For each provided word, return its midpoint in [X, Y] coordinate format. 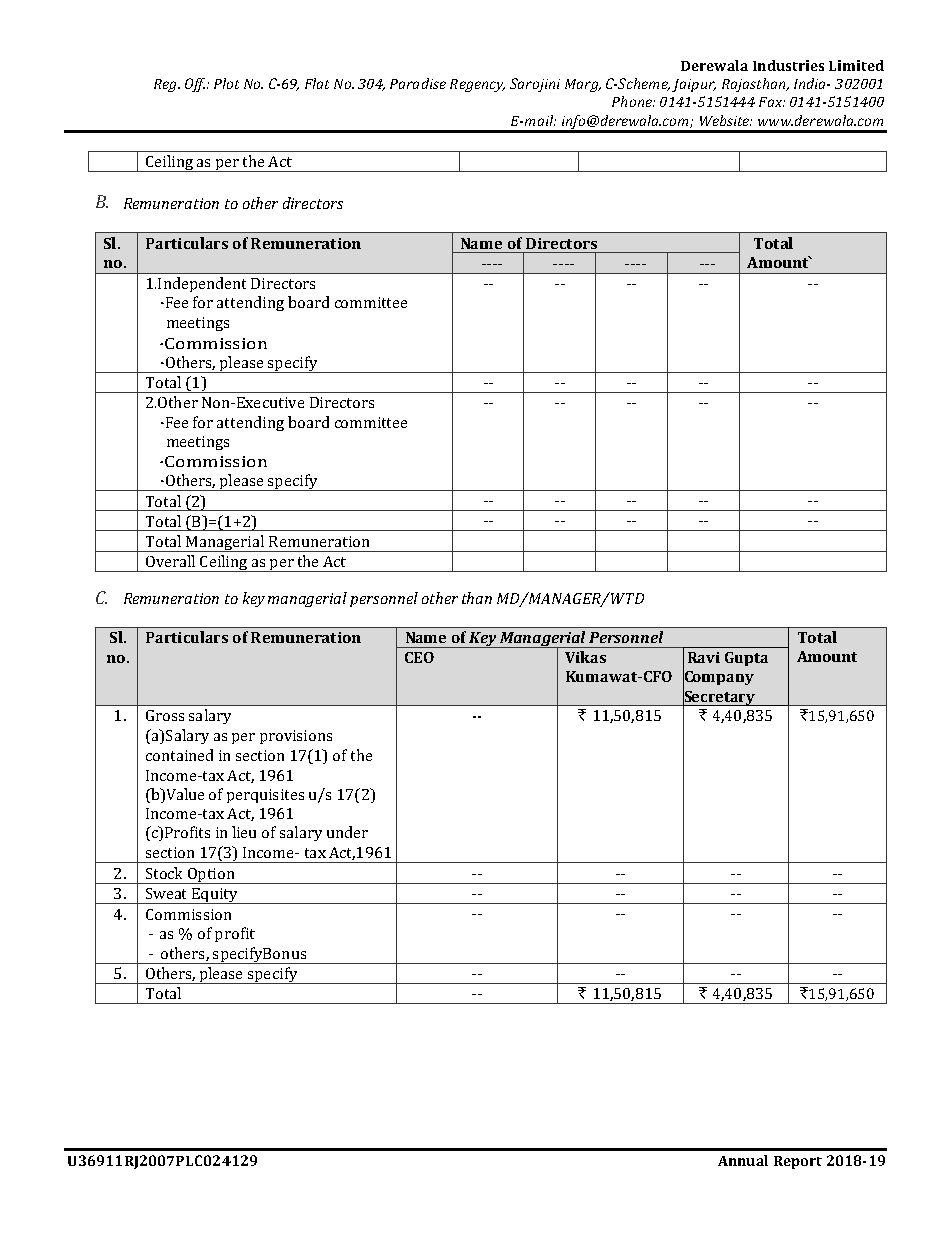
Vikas [585, 657]
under [347, 832]
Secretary [720, 697]
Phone [633, 101]
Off [196, 85]
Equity [214, 896]
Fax [771, 102]
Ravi [704, 657]
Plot [226, 83]
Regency [477, 85]
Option [211, 876]
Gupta [746, 659]
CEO [419, 657]
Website [726, 120]
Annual [743, 1160]
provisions [296, 737]
